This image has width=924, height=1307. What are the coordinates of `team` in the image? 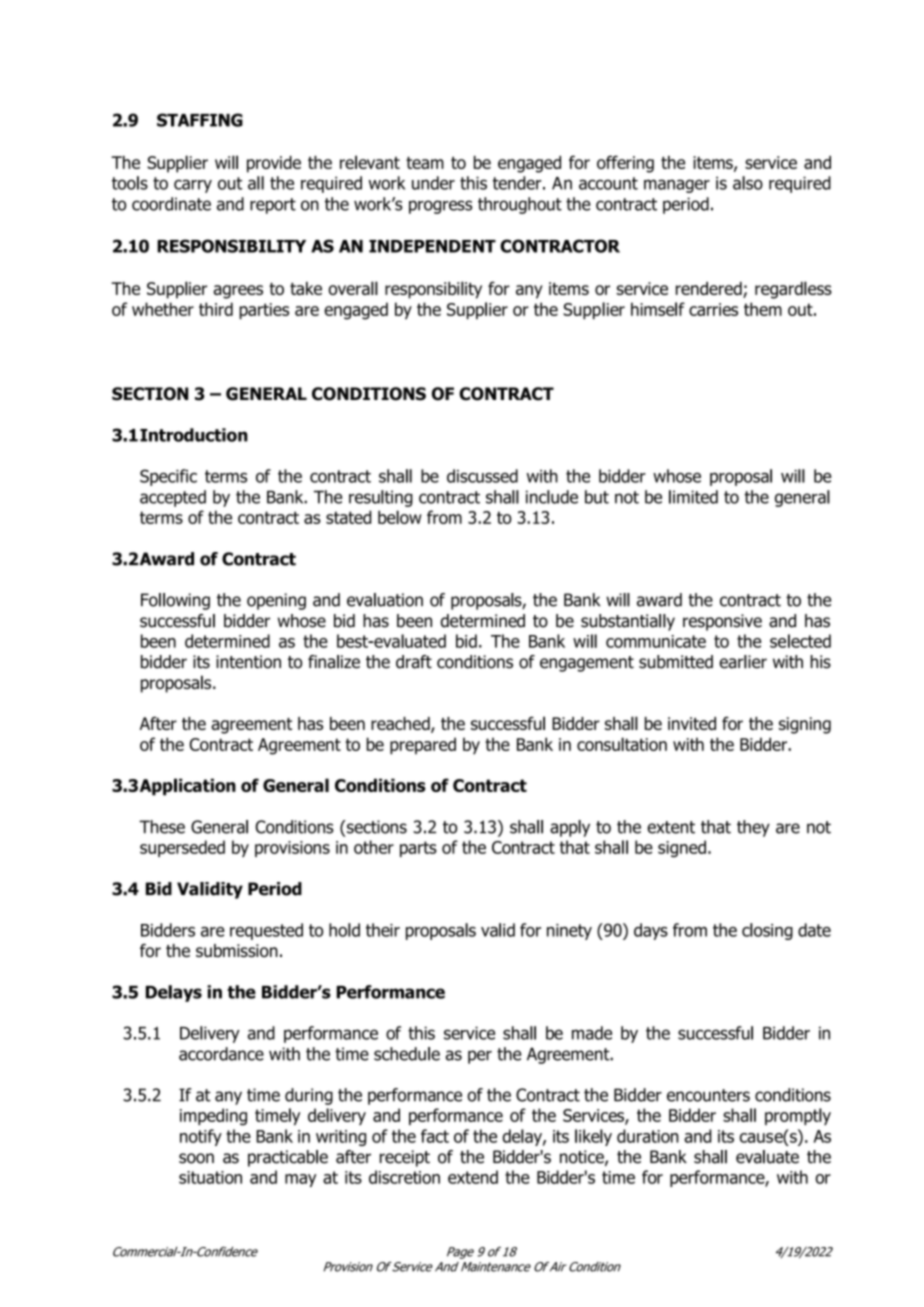 It's located at (425, 163).
